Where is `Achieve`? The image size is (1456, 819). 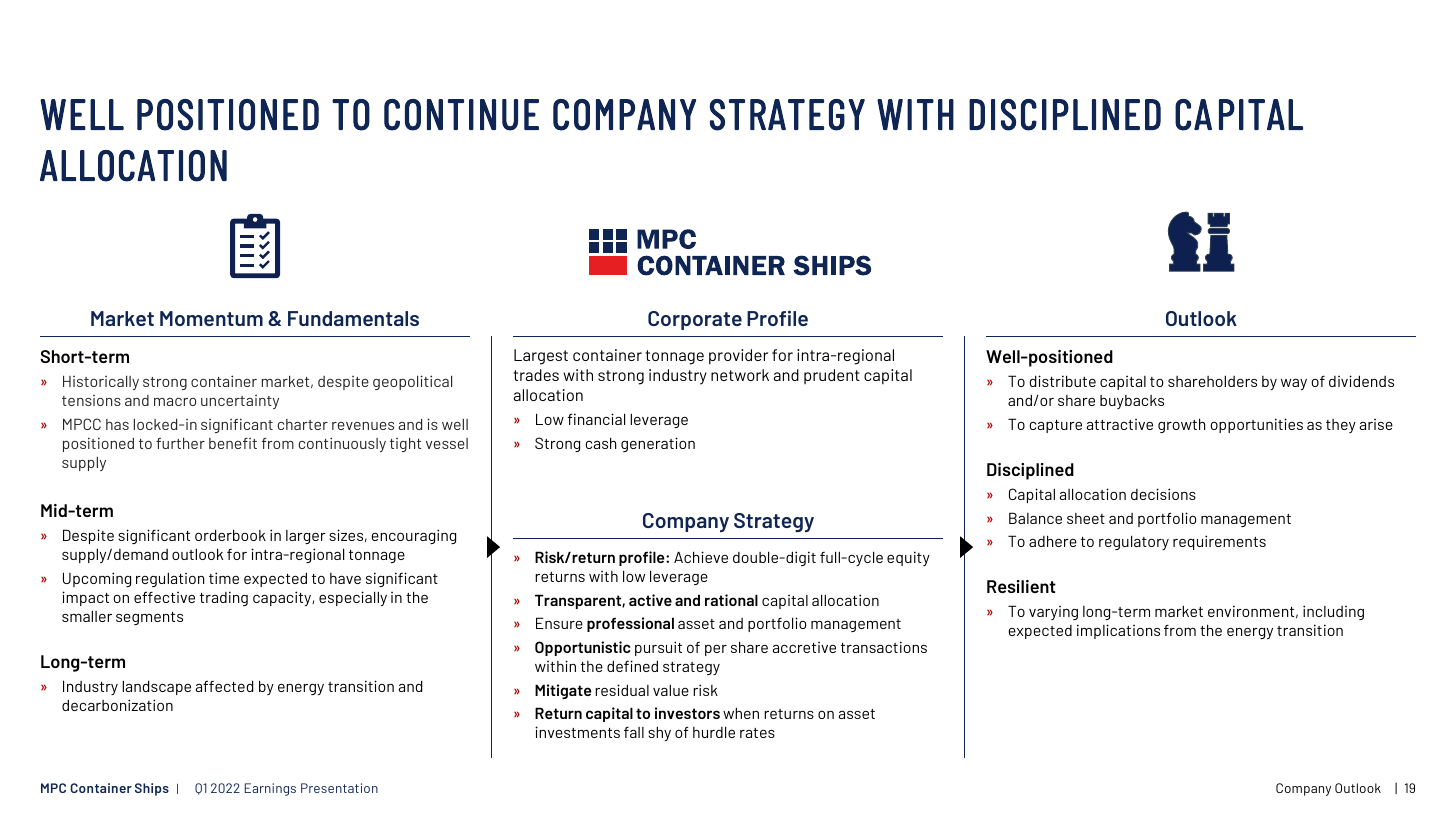
Achieve is located at coordinates (701, 557).
